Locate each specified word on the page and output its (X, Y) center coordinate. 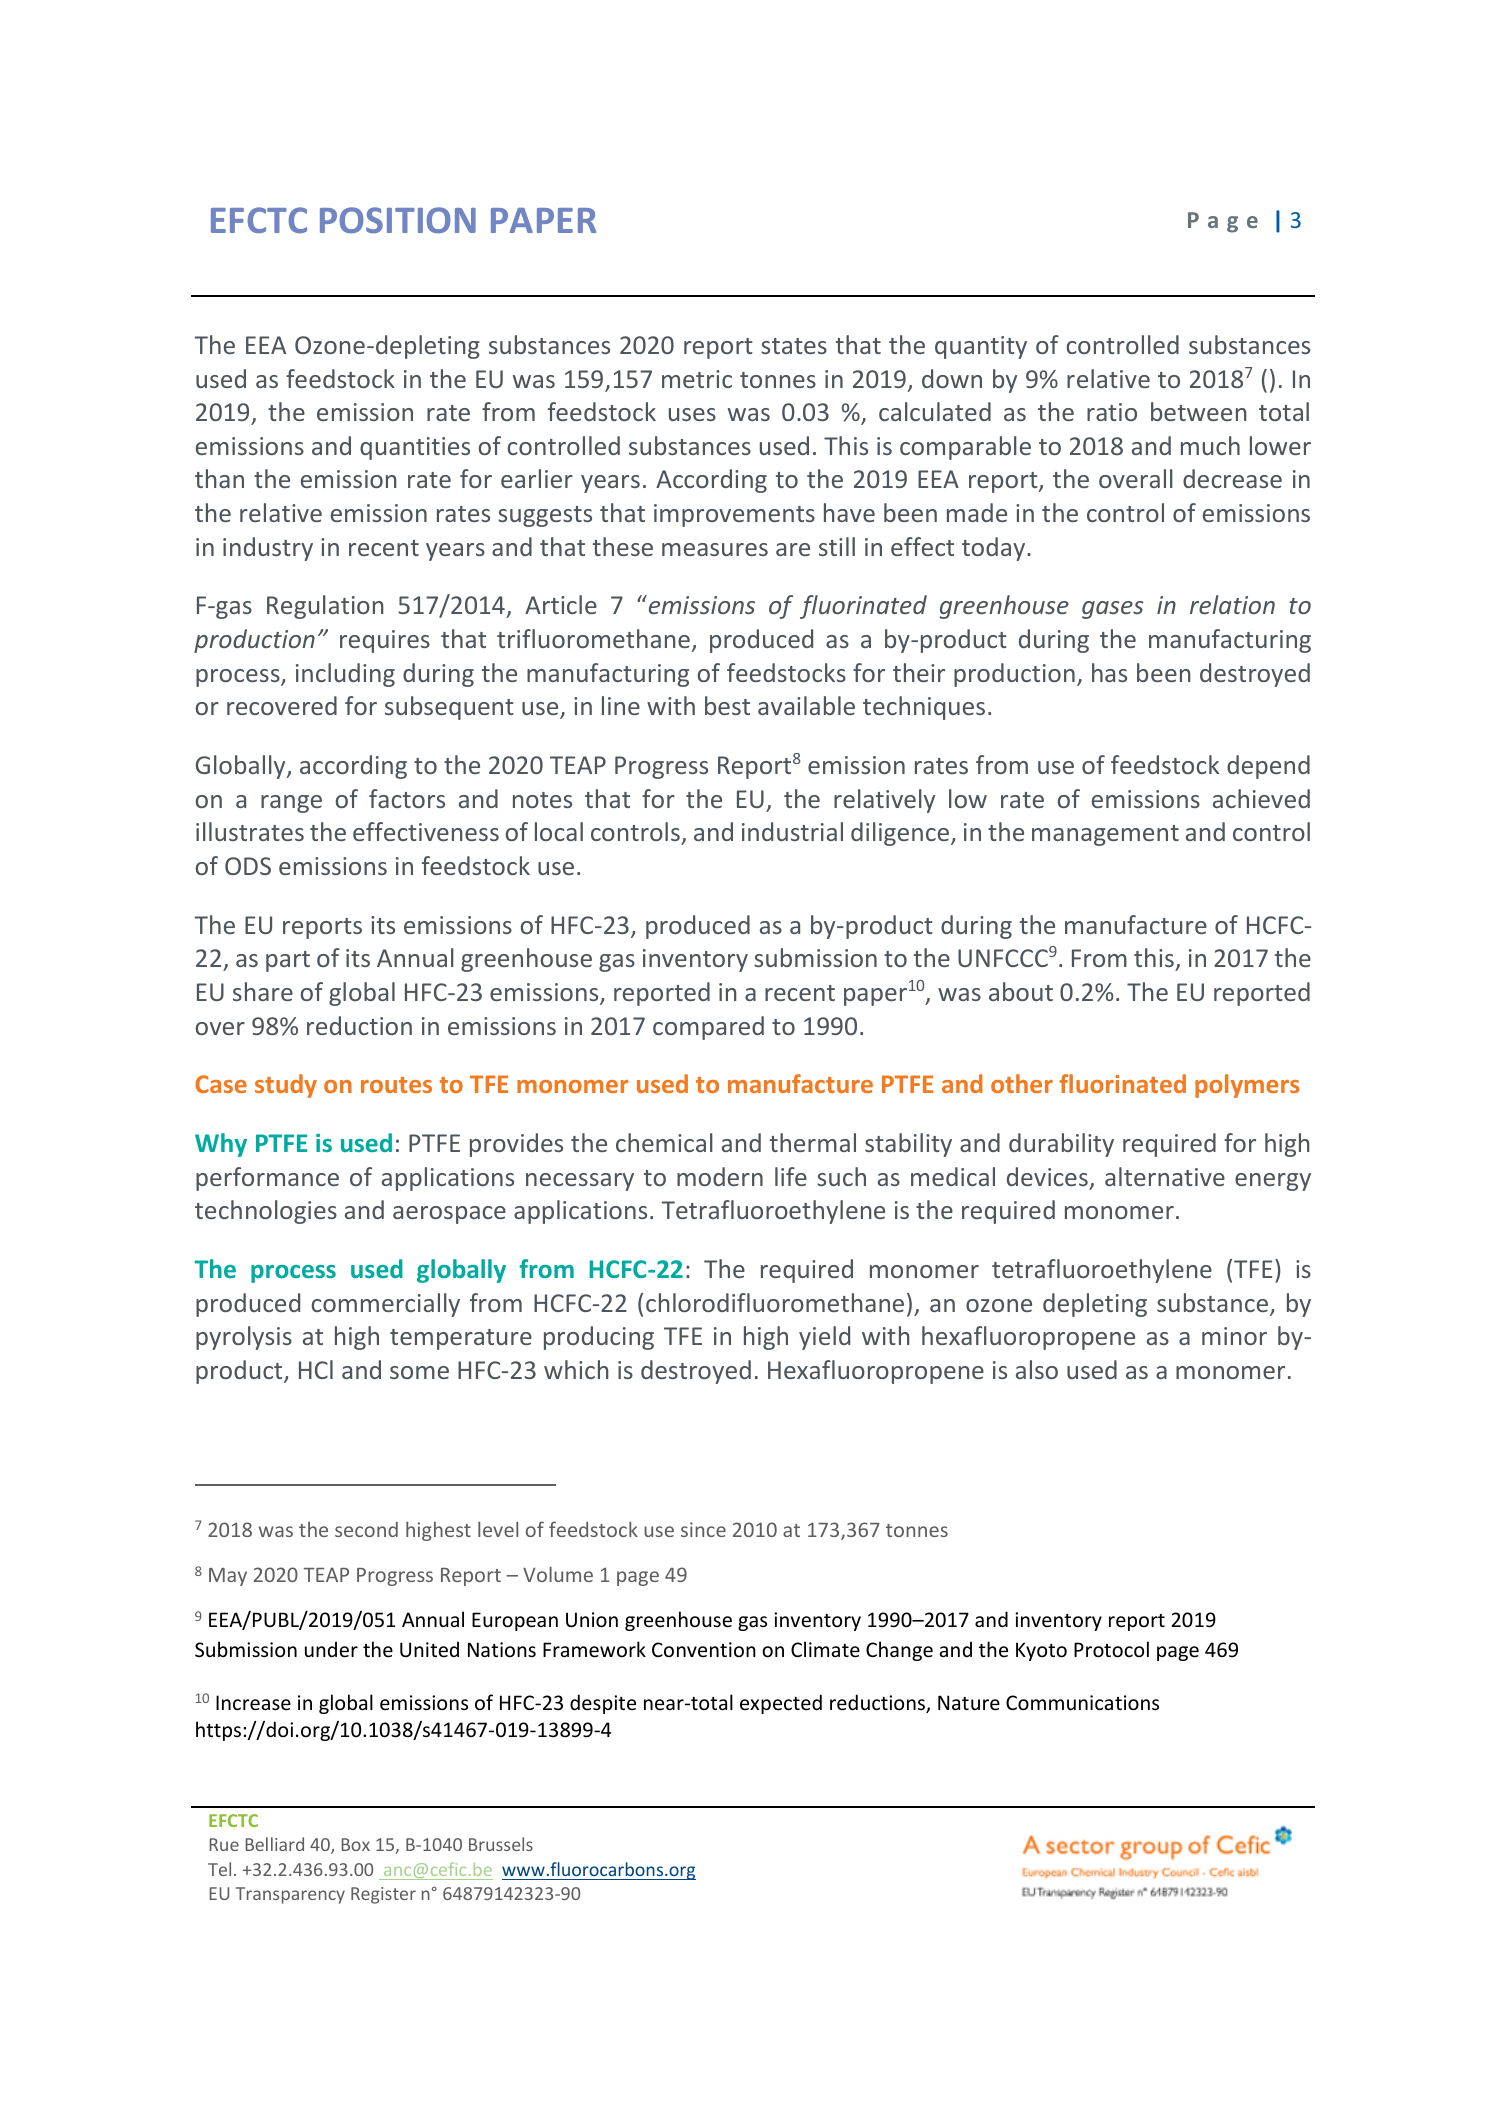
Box (356, 1844)
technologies (266, 1212)
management (1105, 835)
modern (720, 1176)
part (288, 961)
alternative (1165, 1176)
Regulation (325, 607)
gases (1112, 610)
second (366, 1529)
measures (715, 549)
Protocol (1111, 1649)
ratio (1112, 412)
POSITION (398, 220)
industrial (792, 831)
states (794, 346)
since (703, 1529)
